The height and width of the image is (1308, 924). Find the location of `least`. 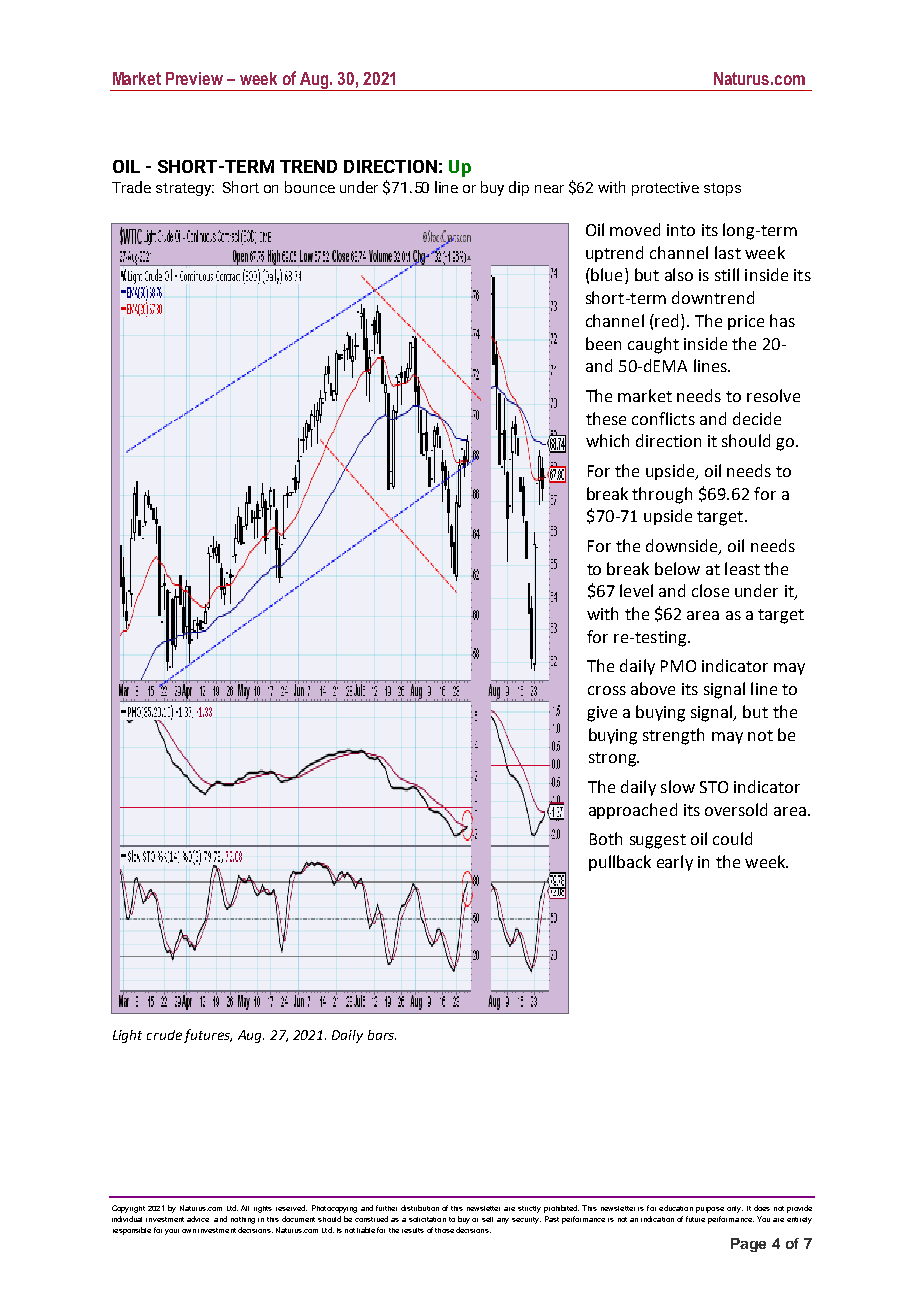

least is located at coordinates (742, 568).
